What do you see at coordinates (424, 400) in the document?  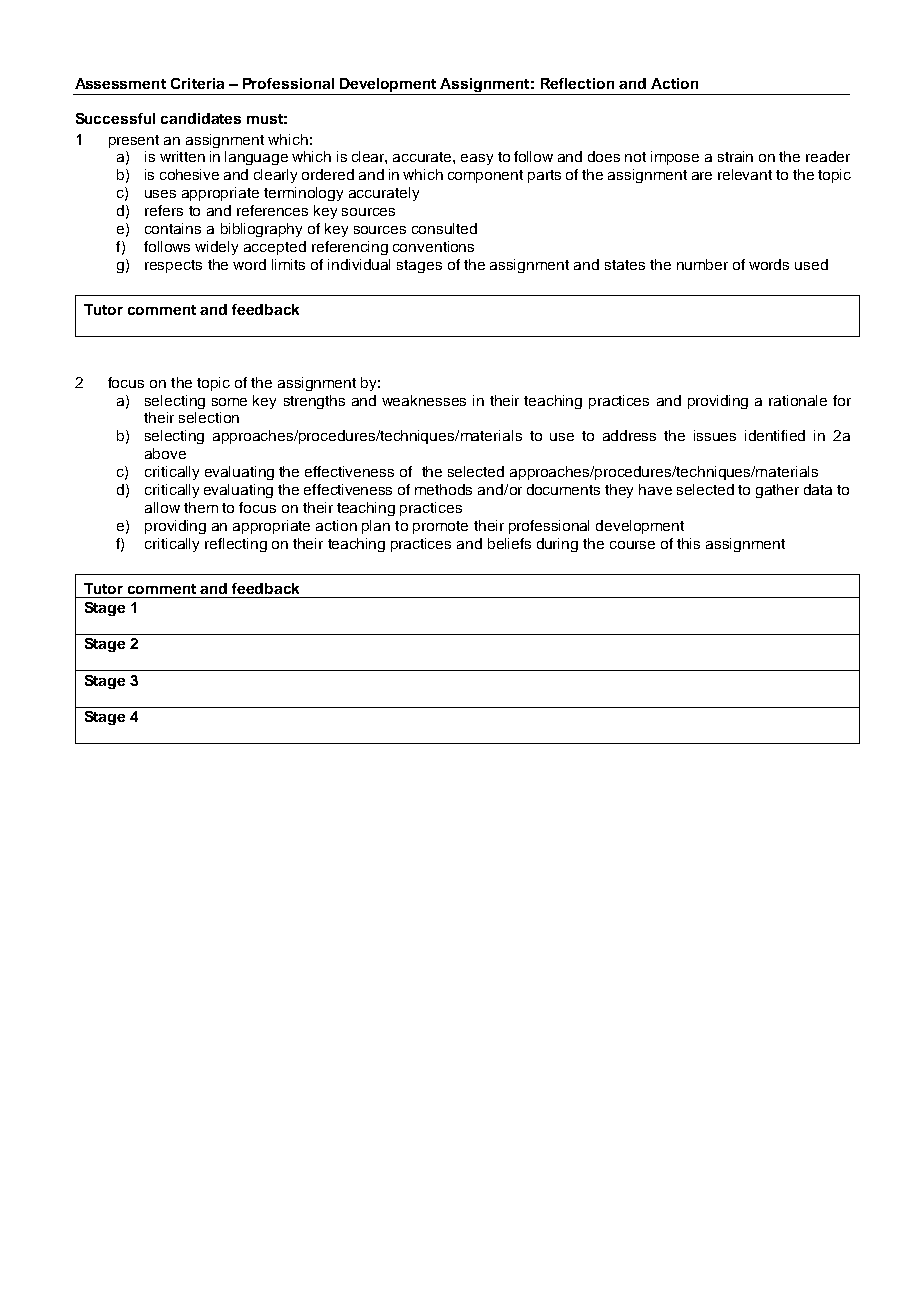 I see `weaknesses` at bounding box center [424, 400].
